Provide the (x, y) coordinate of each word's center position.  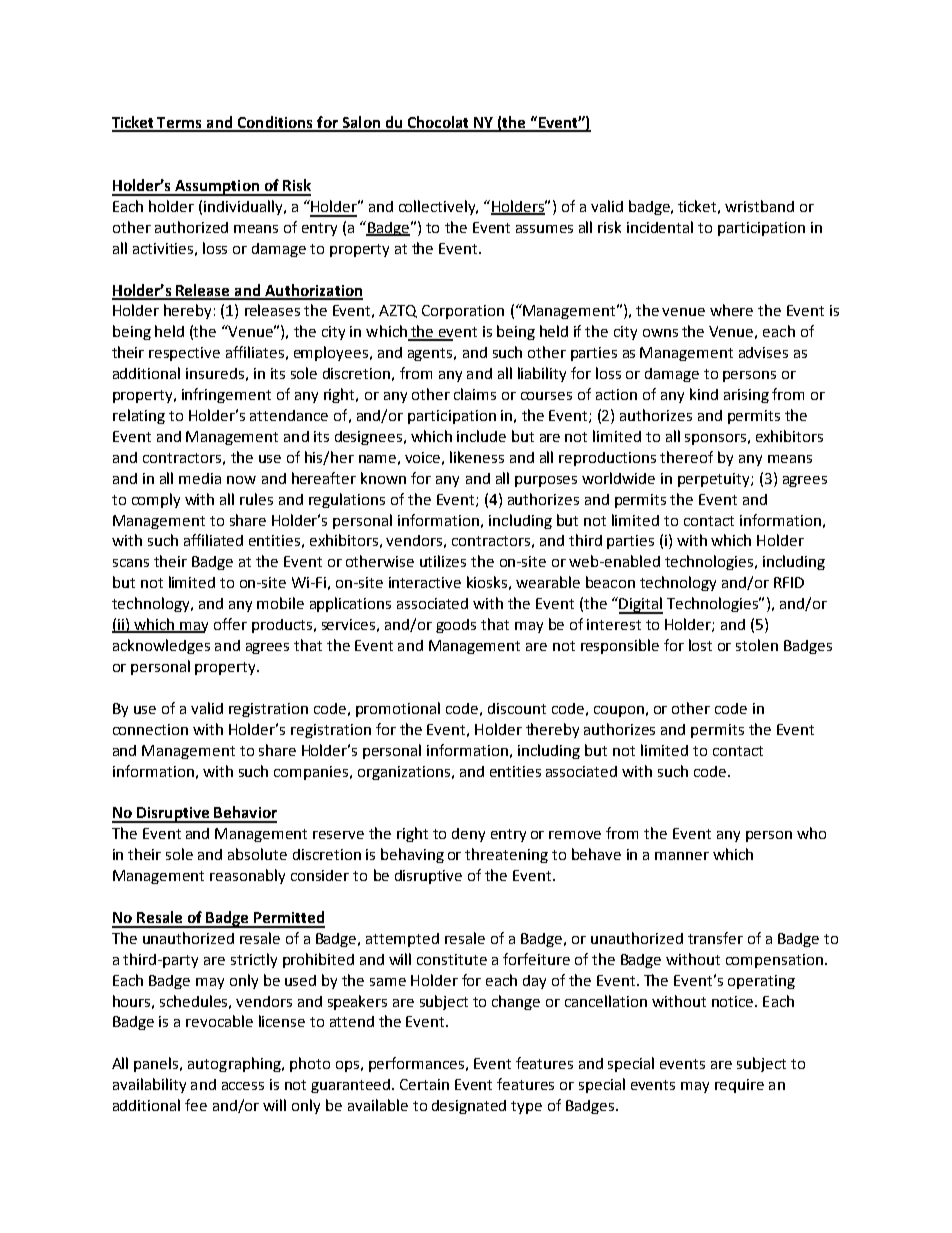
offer (230, 624)
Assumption (217, 188)
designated (469, 1107)
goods (456, 626)
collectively (438, 207)
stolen (757, 645)
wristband (759, 206)
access (243, 1086)
